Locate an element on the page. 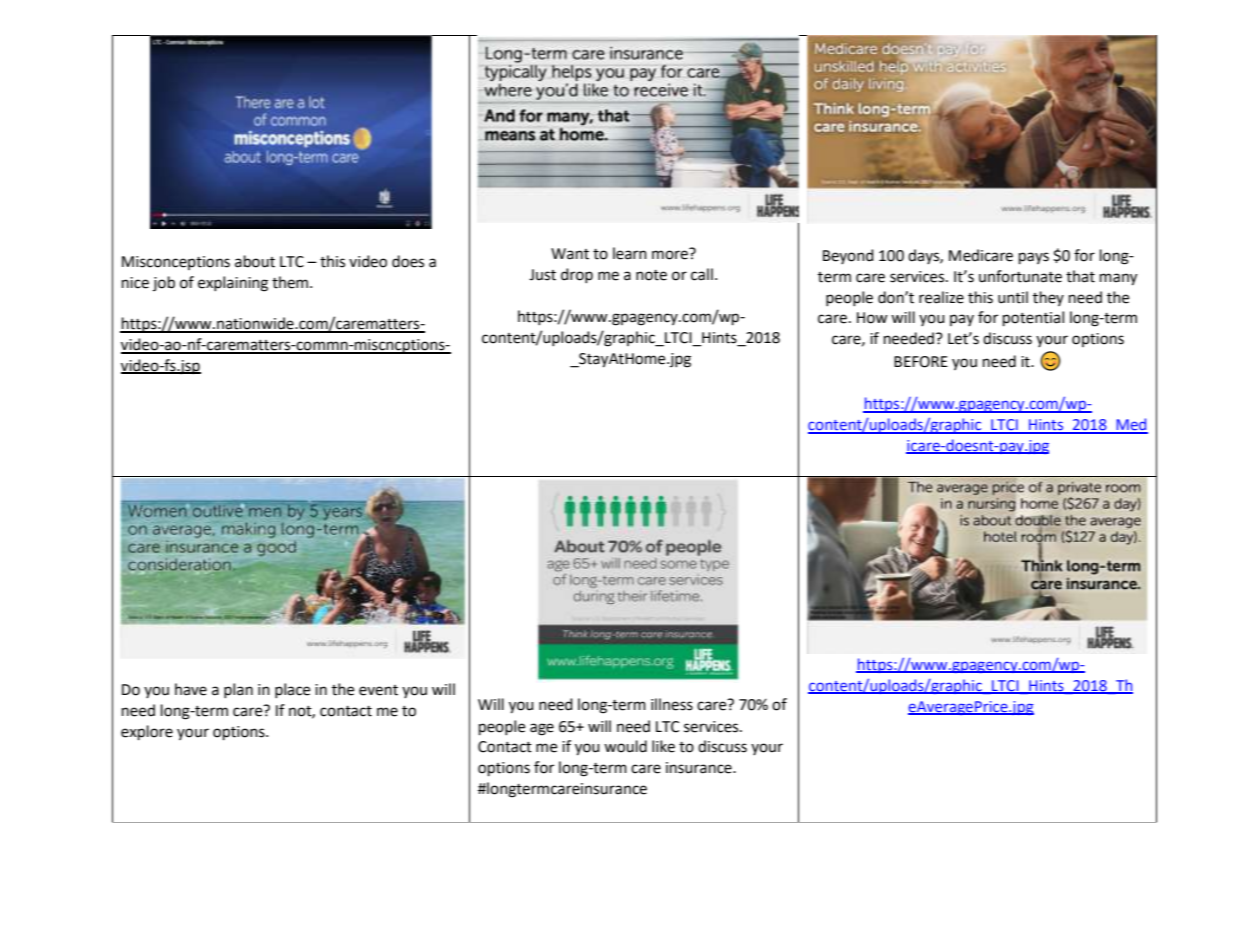 This document has width=1233, height=952. about is located at coordinates (255, 261).
